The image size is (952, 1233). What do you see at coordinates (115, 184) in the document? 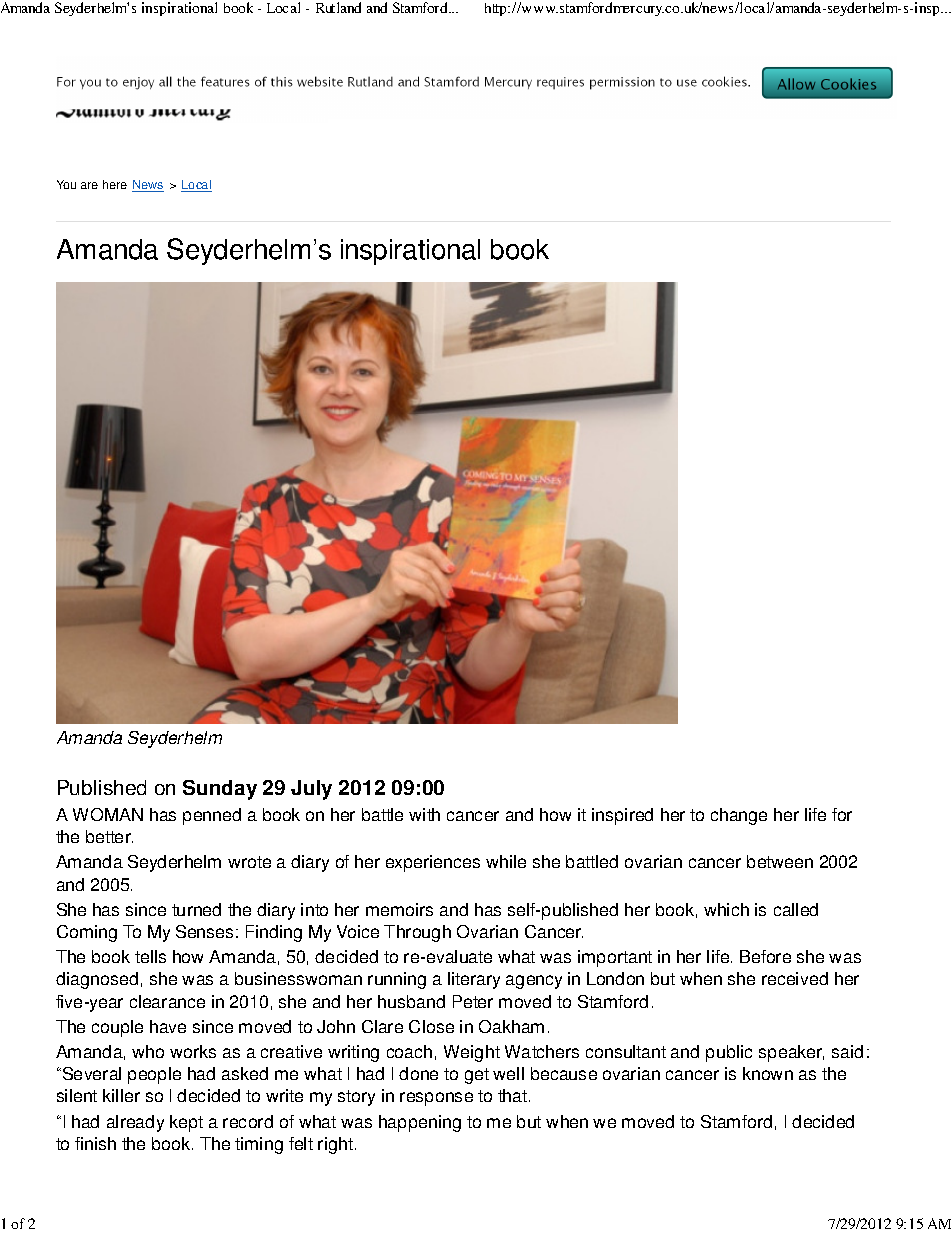
I see `here` at bounding box center [115, 184].
